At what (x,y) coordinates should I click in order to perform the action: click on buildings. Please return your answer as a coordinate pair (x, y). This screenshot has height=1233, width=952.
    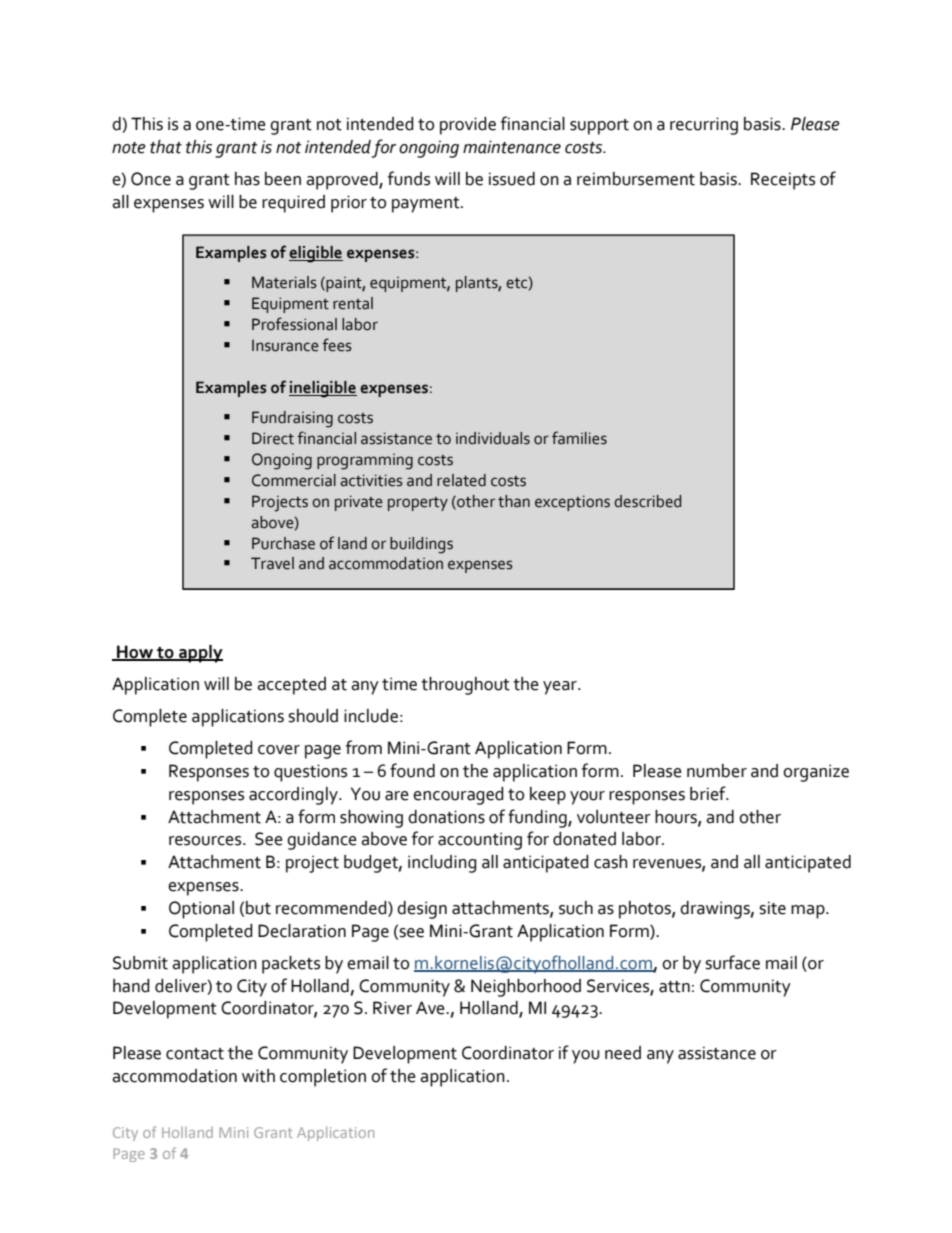
    Looking at the image, I should click on (421, 545).
